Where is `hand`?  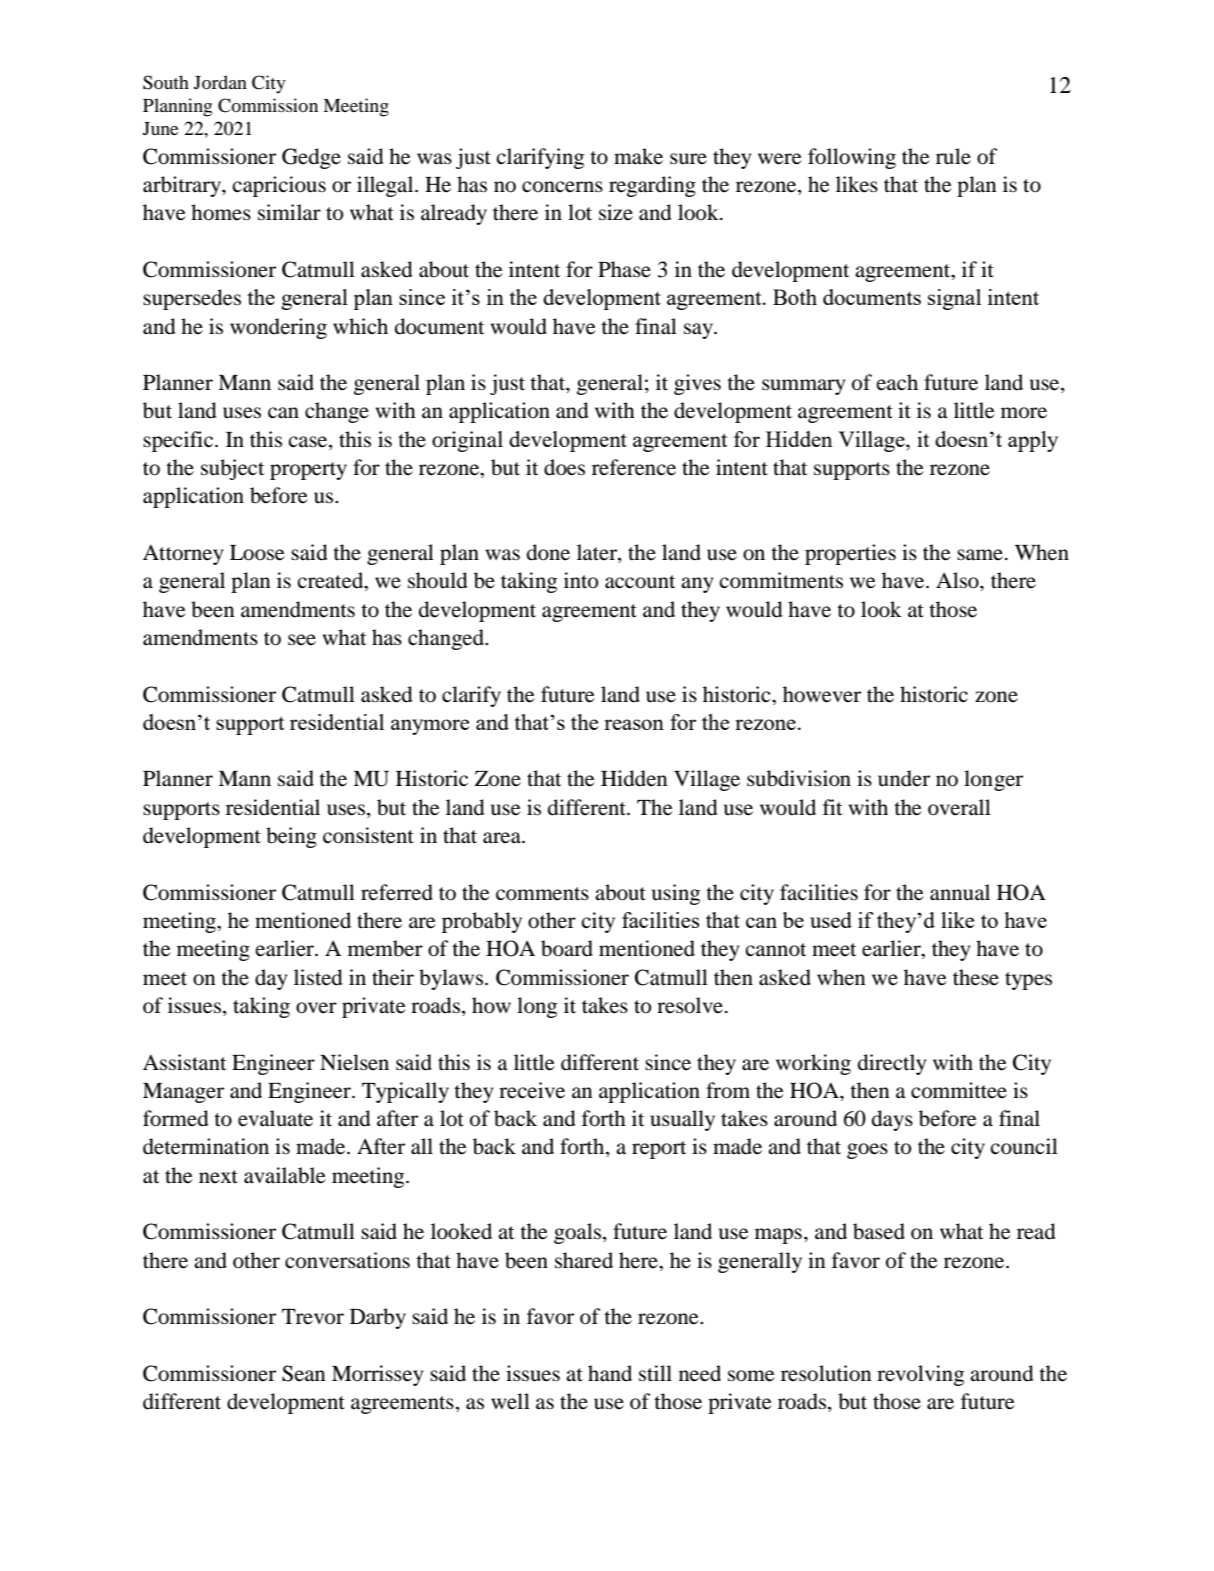 hand is located at coordinates (610, 1373).
